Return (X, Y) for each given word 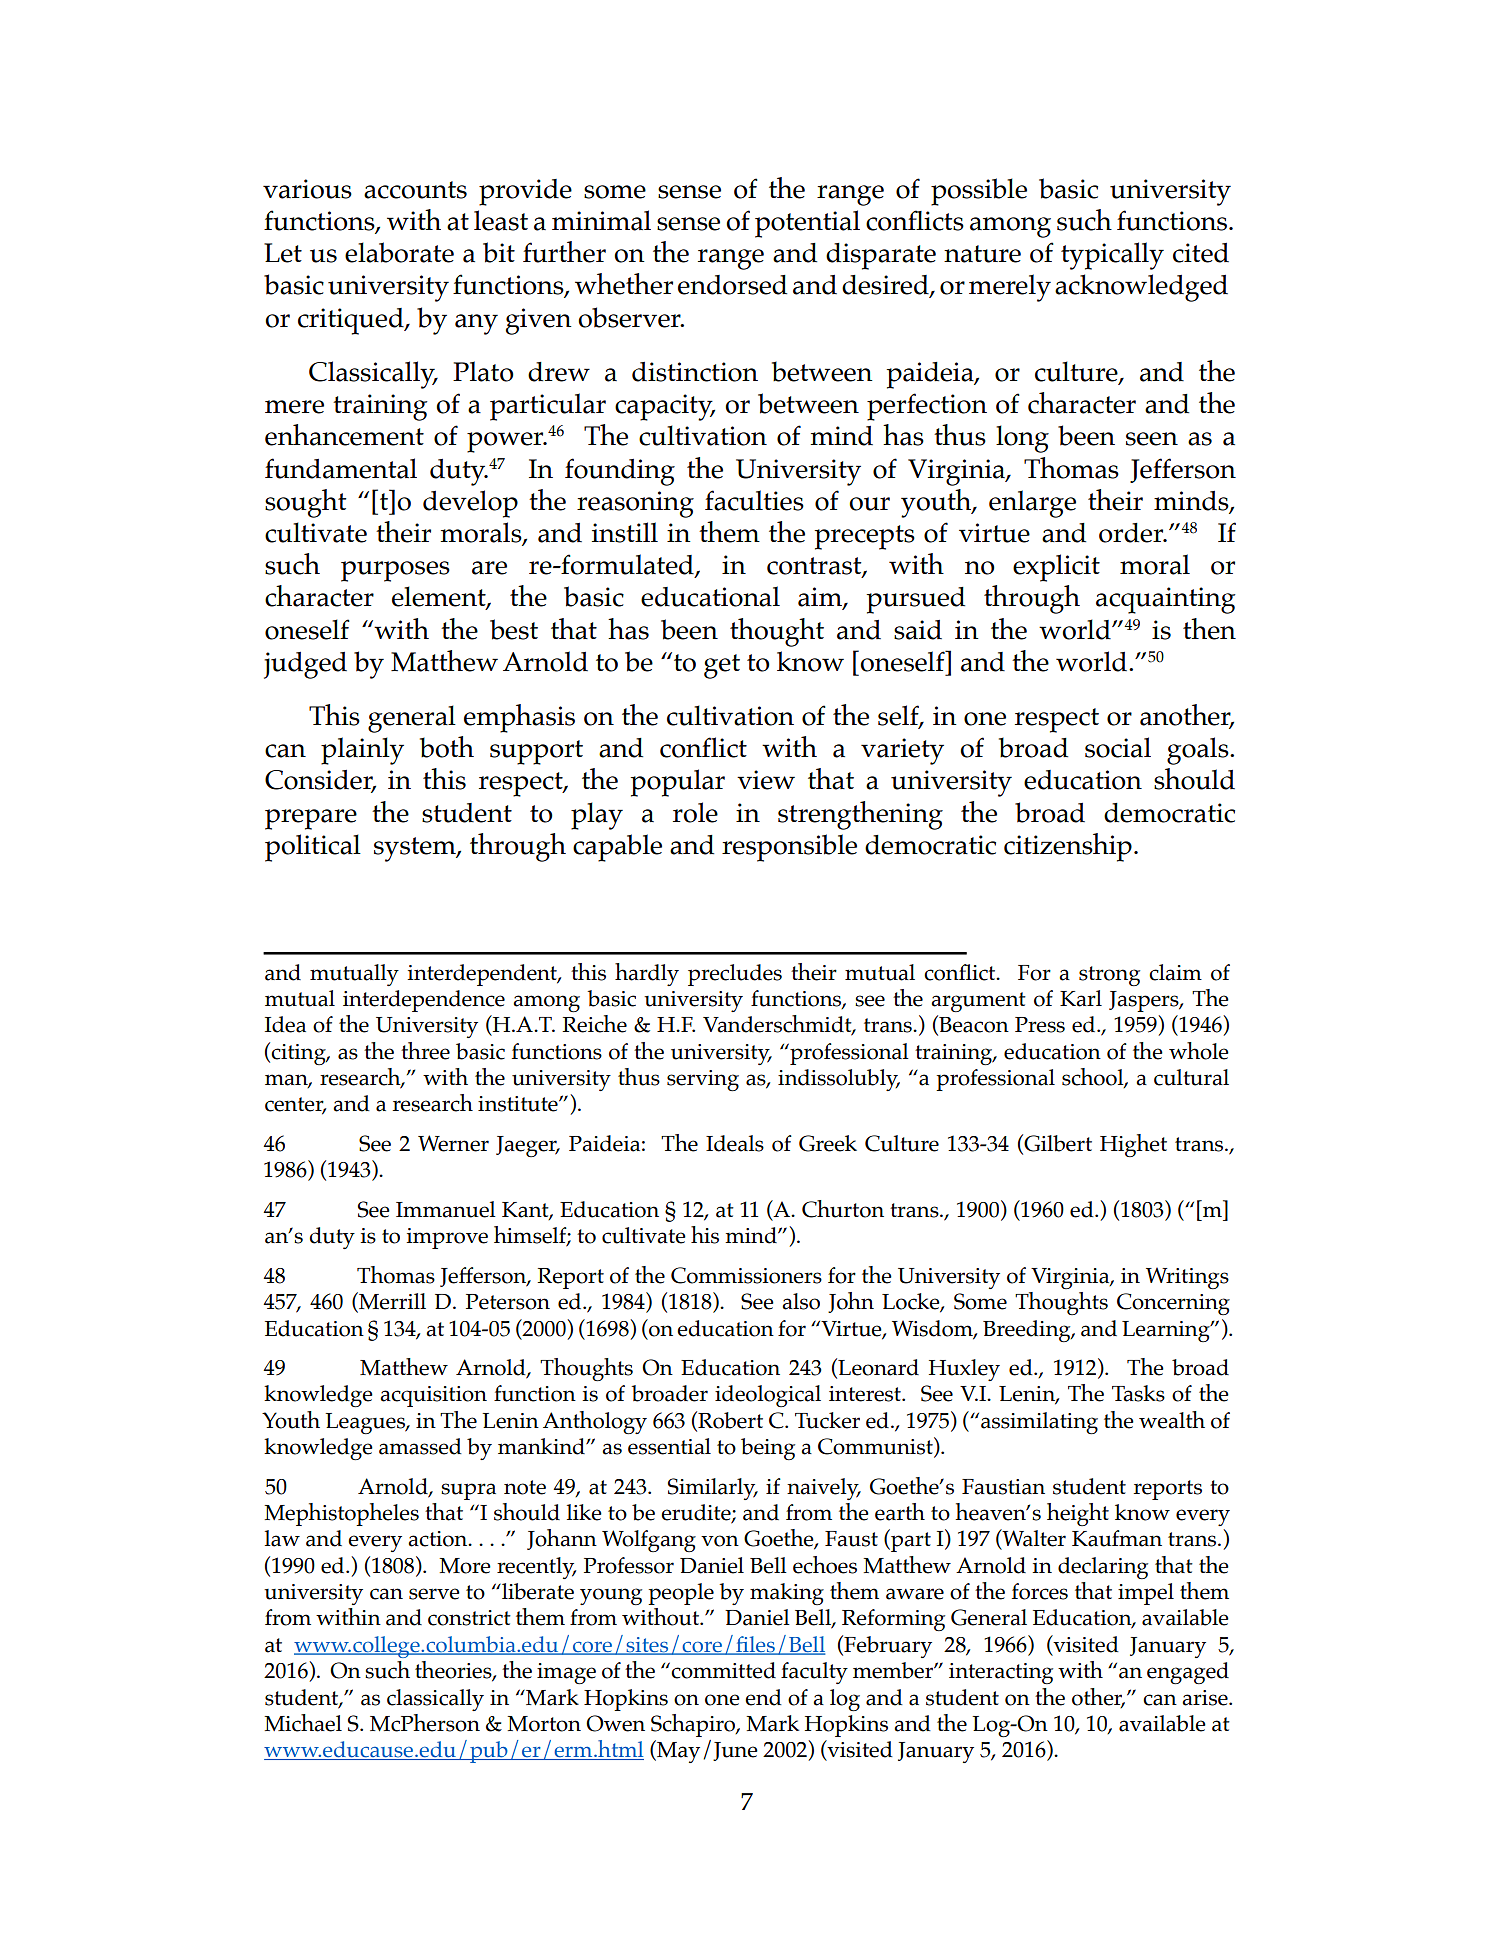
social (1118, 747)
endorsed (732, 285)
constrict (469, 1618)
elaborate (399, 252)
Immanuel (446, 1209)
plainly (362, 751)
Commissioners (746, 1275)
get (722, 666)
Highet (1133, 1145)
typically (1112, 256)
